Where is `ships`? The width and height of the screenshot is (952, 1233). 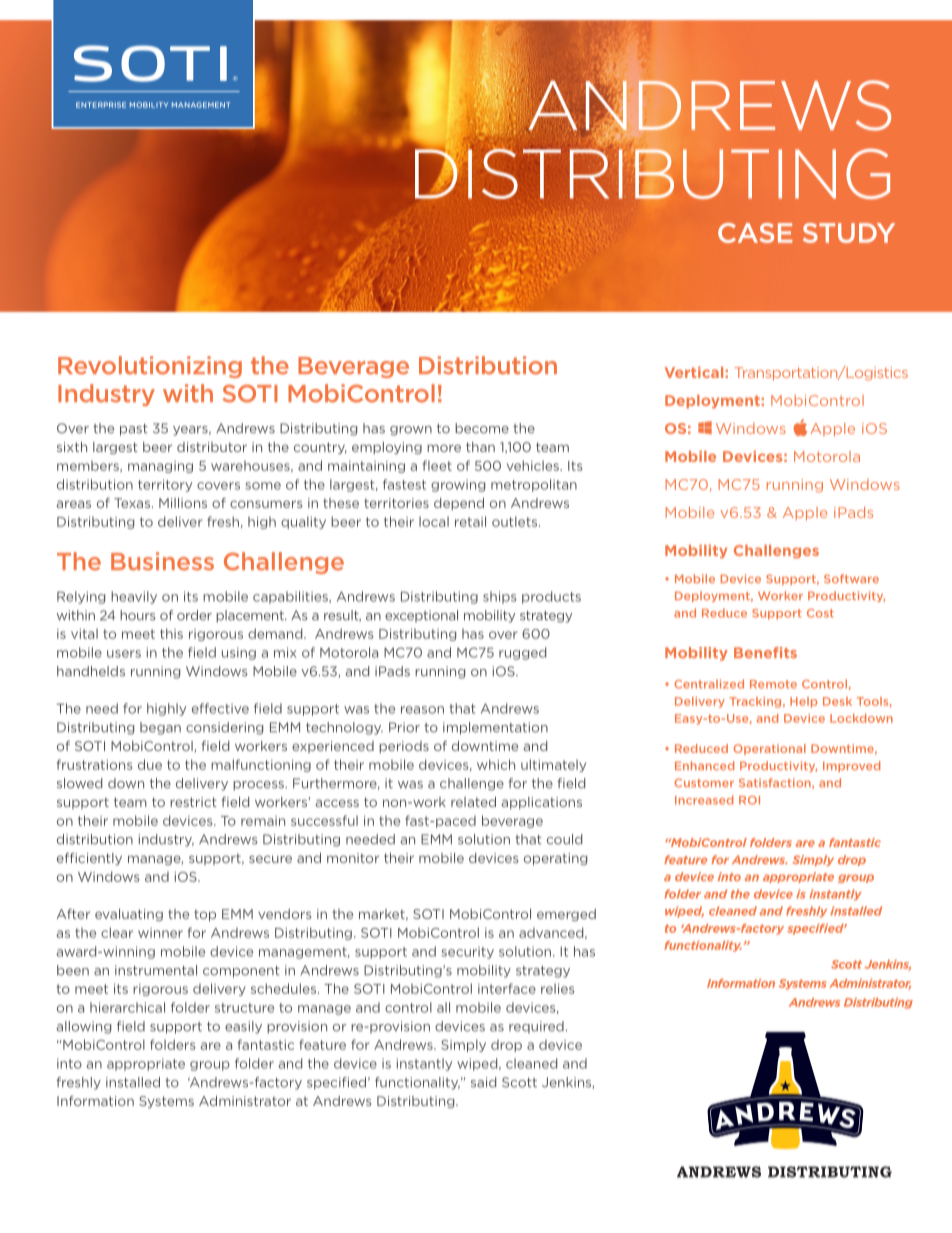 ships is located at coordinates (500, 597).
